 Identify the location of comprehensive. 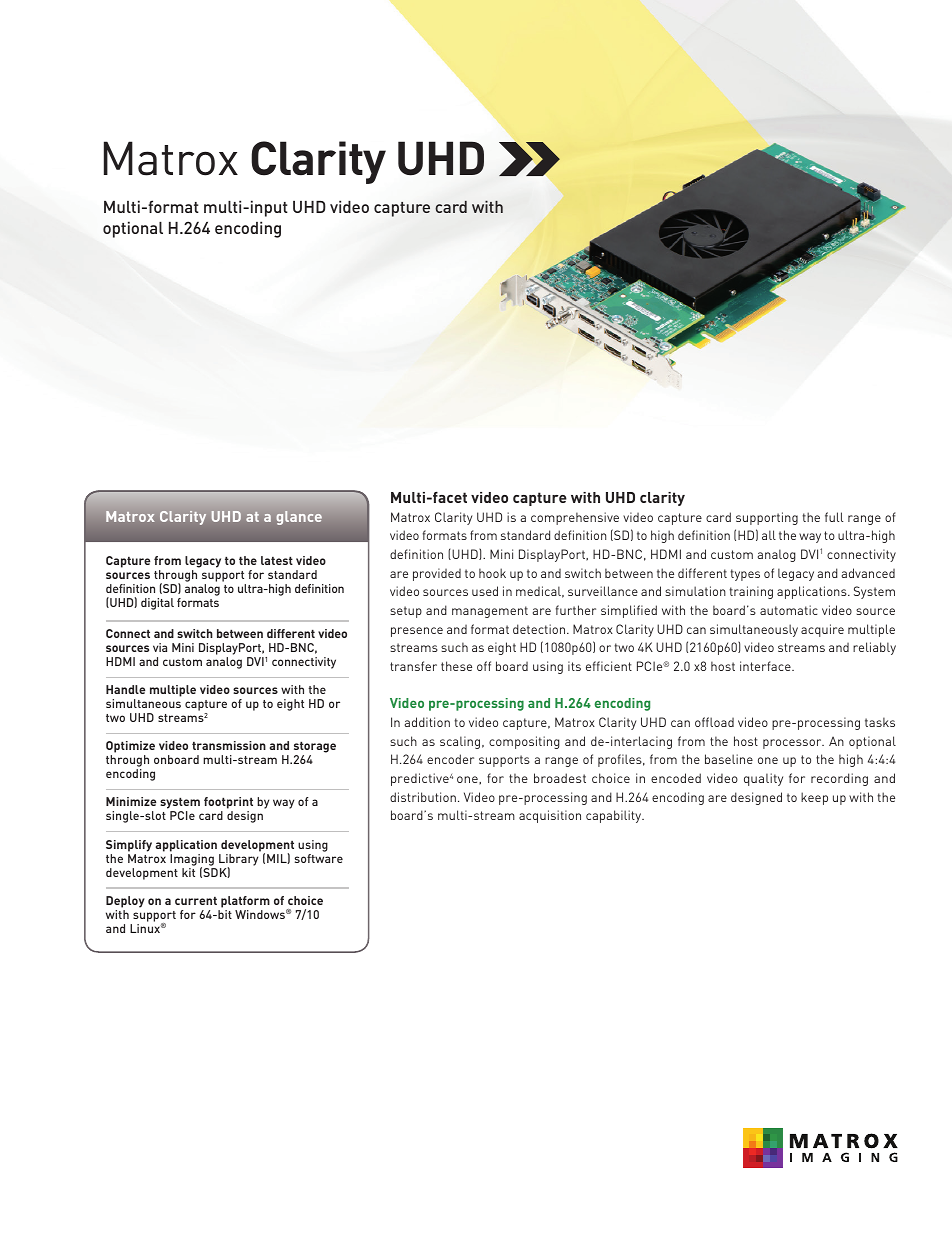
(575, 518).
